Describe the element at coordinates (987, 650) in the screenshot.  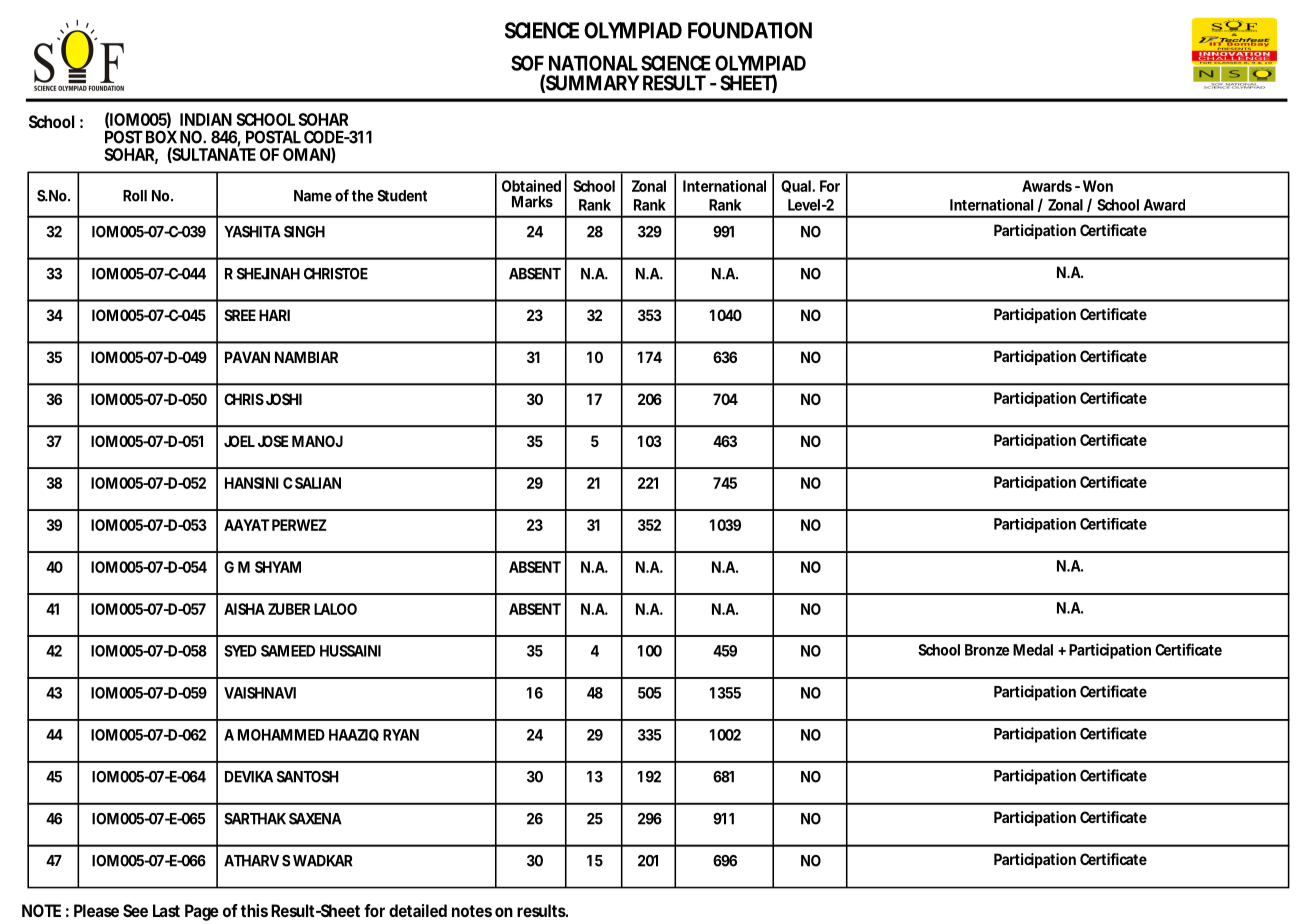
I see `Bronze` at that location.
